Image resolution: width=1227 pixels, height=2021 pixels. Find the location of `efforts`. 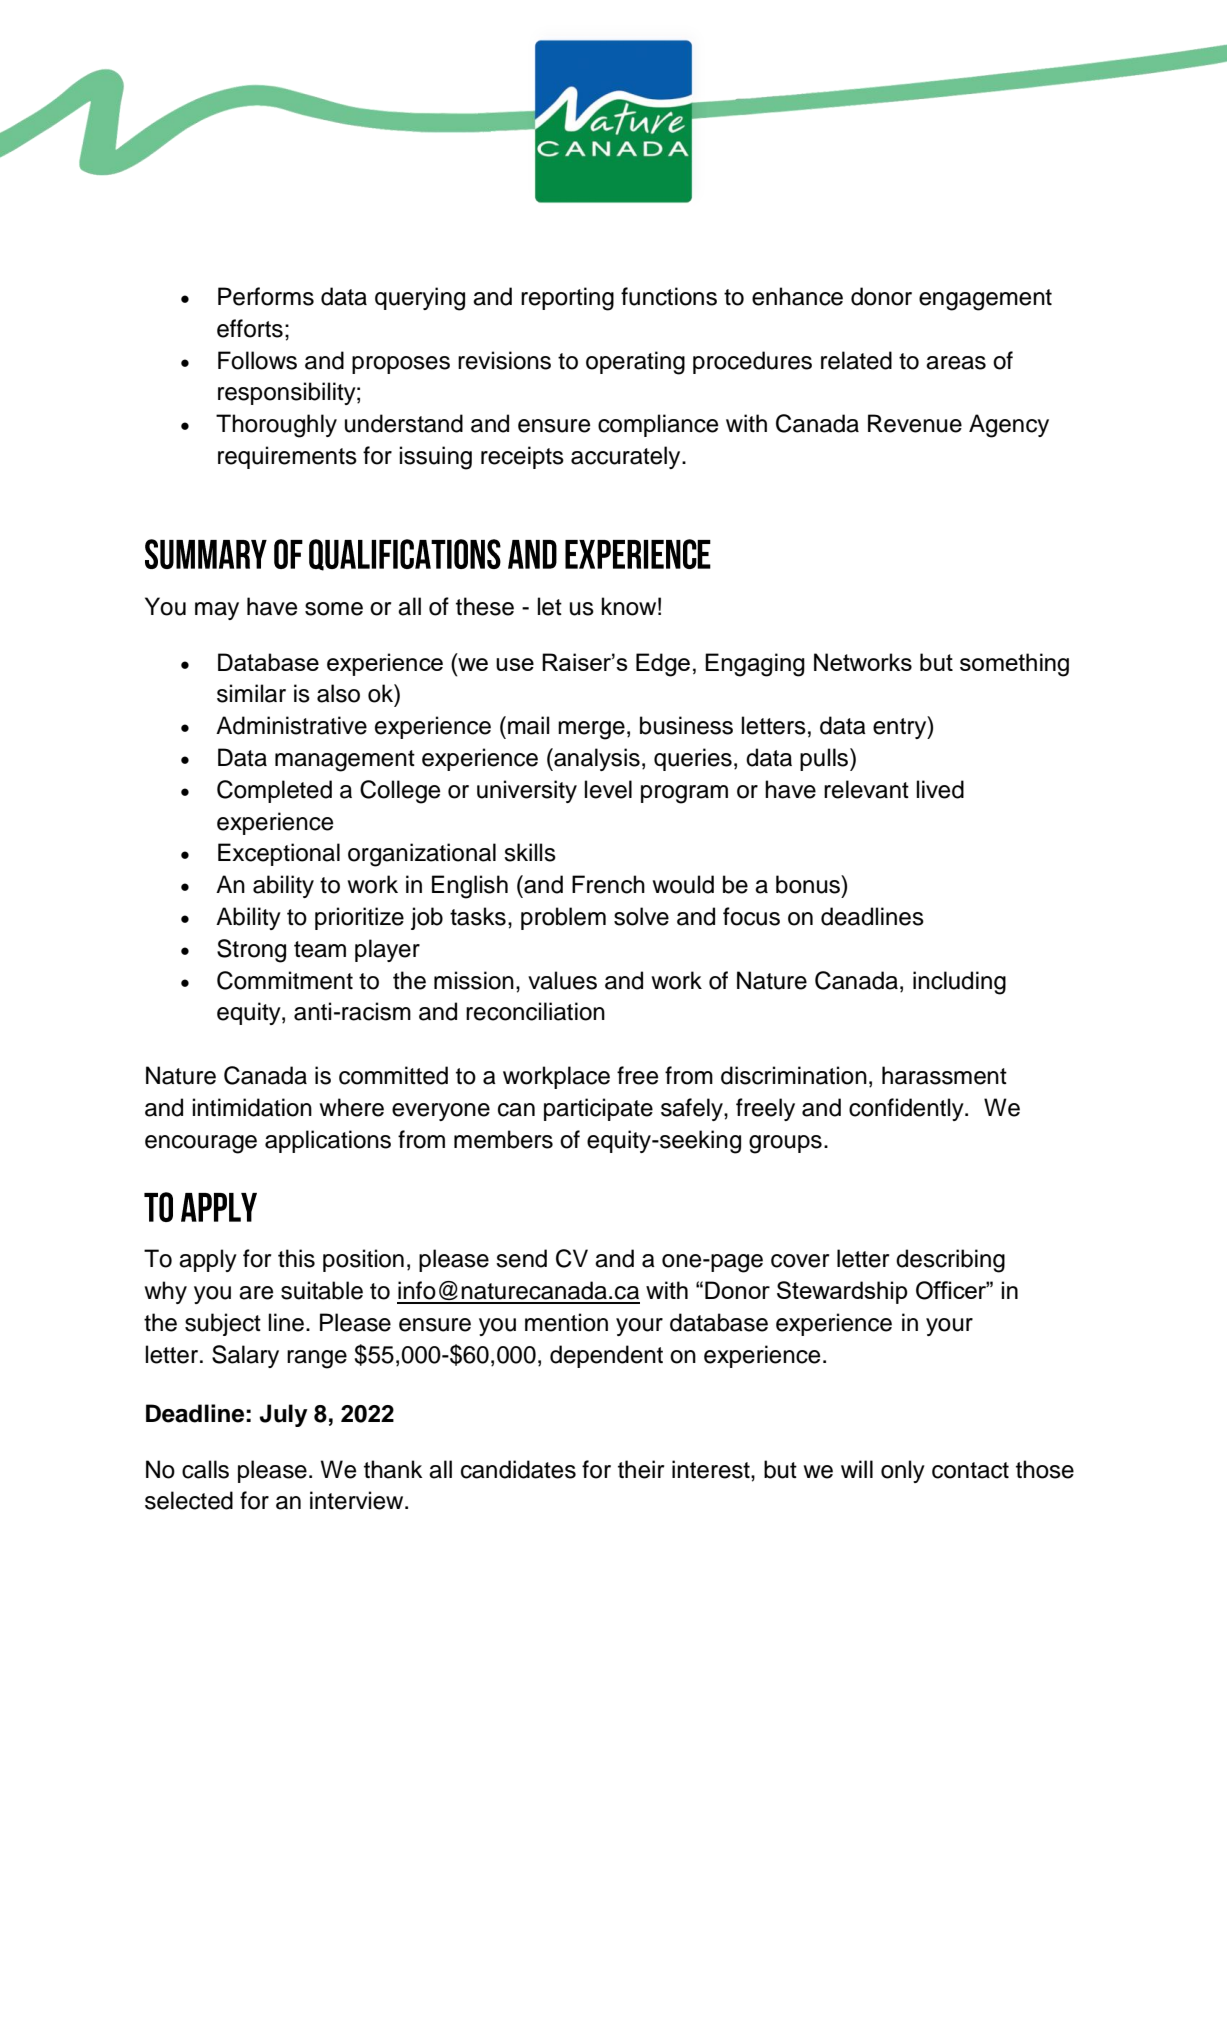

efforts is located at coordinates (250, 328).
